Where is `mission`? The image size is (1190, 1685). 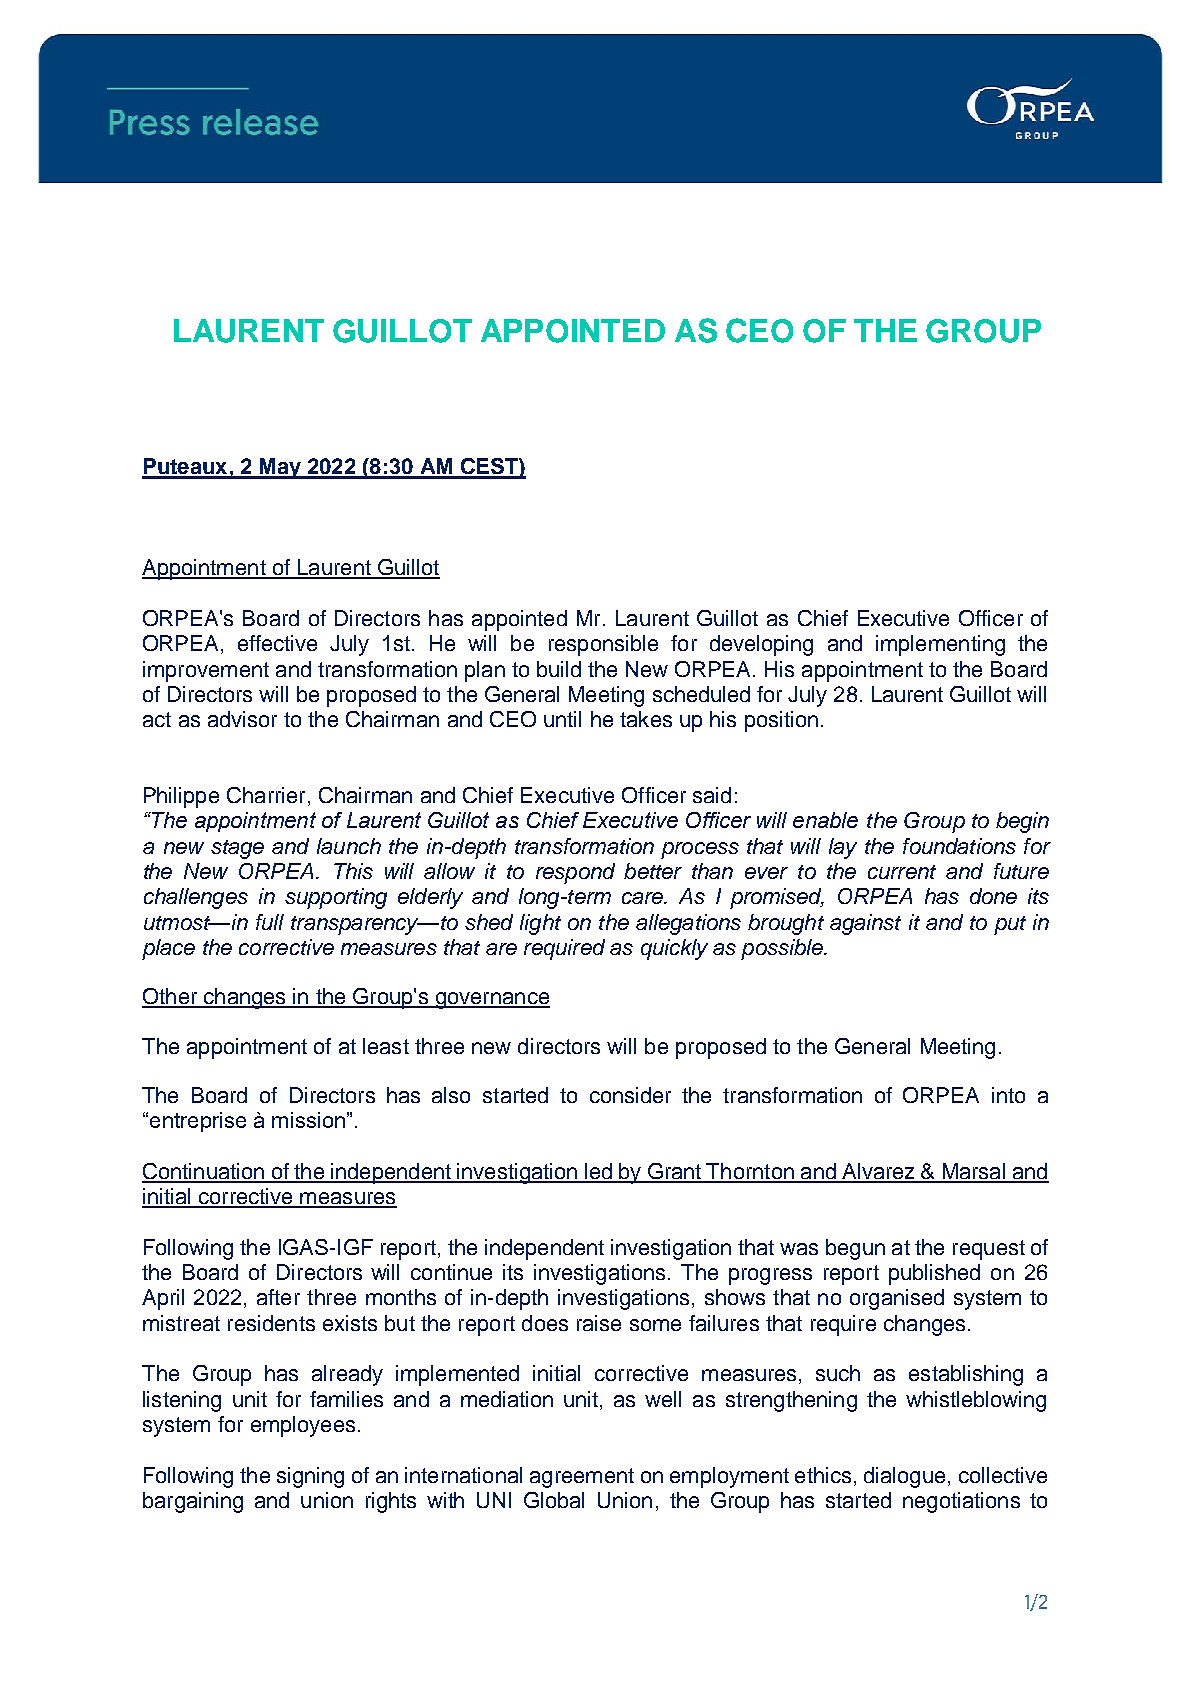 mission is located at coordinates (308, 1120).
